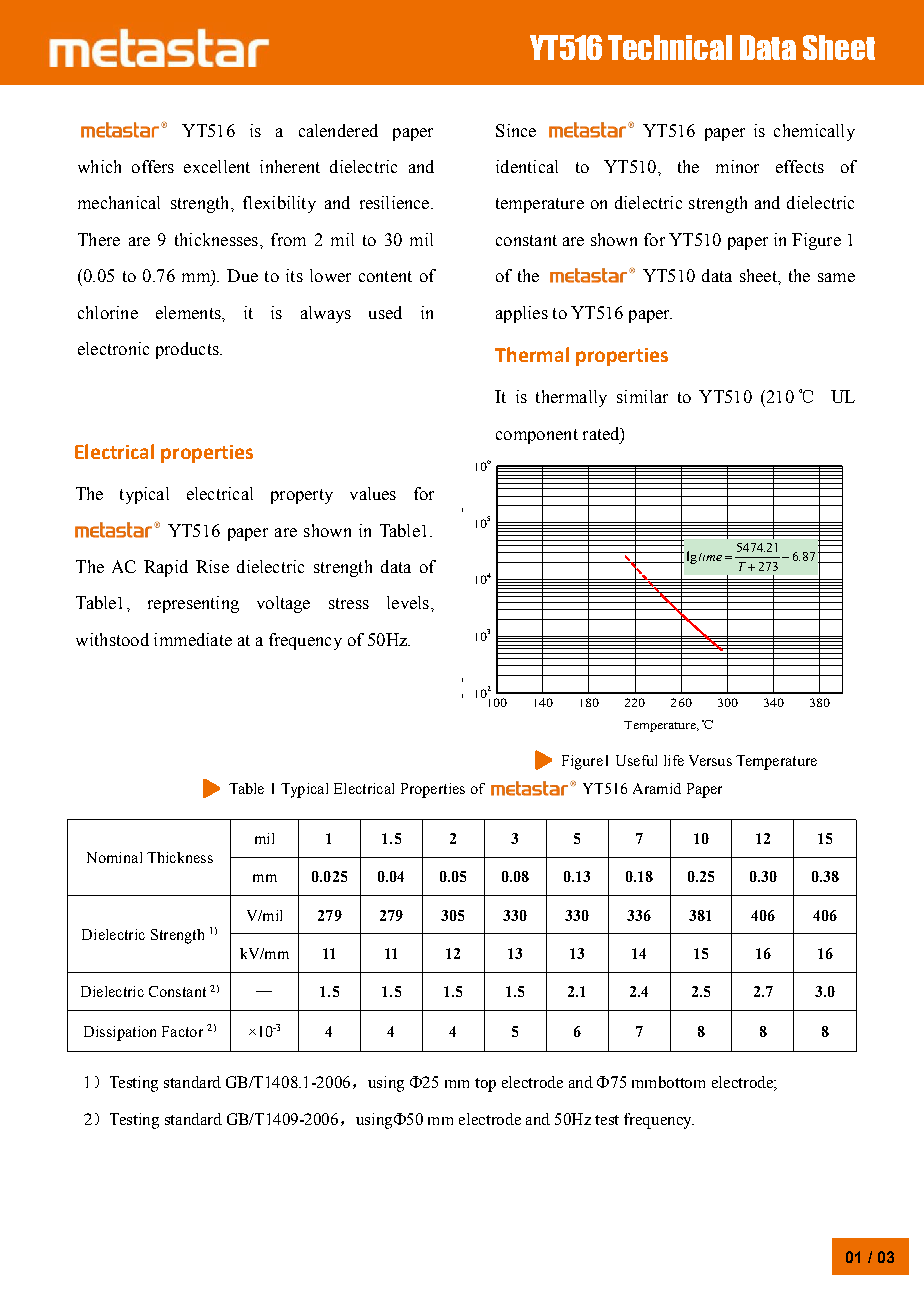 Image resolution: width=924 pixels, height=1308 pixels. Describe the element at coordinates (217, 166) in the page. I see `excellent` at that location.
